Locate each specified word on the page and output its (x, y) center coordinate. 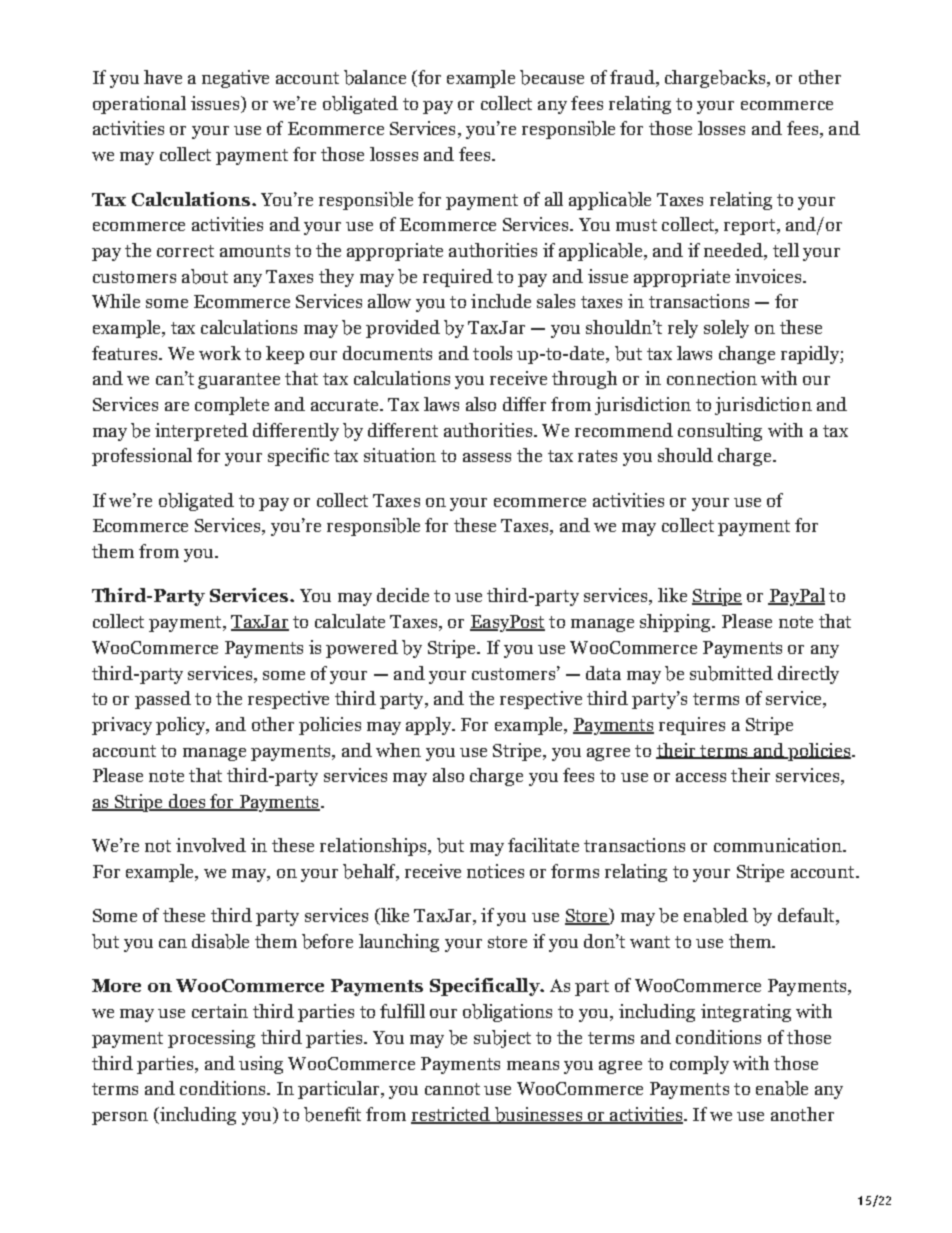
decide (403, 595)
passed (163, 700)
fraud (633, 78)
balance (375, 77)
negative (235, 79)
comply (699, 1065)
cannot (452, 1089)
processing (211, 1039)
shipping (676, 623)
